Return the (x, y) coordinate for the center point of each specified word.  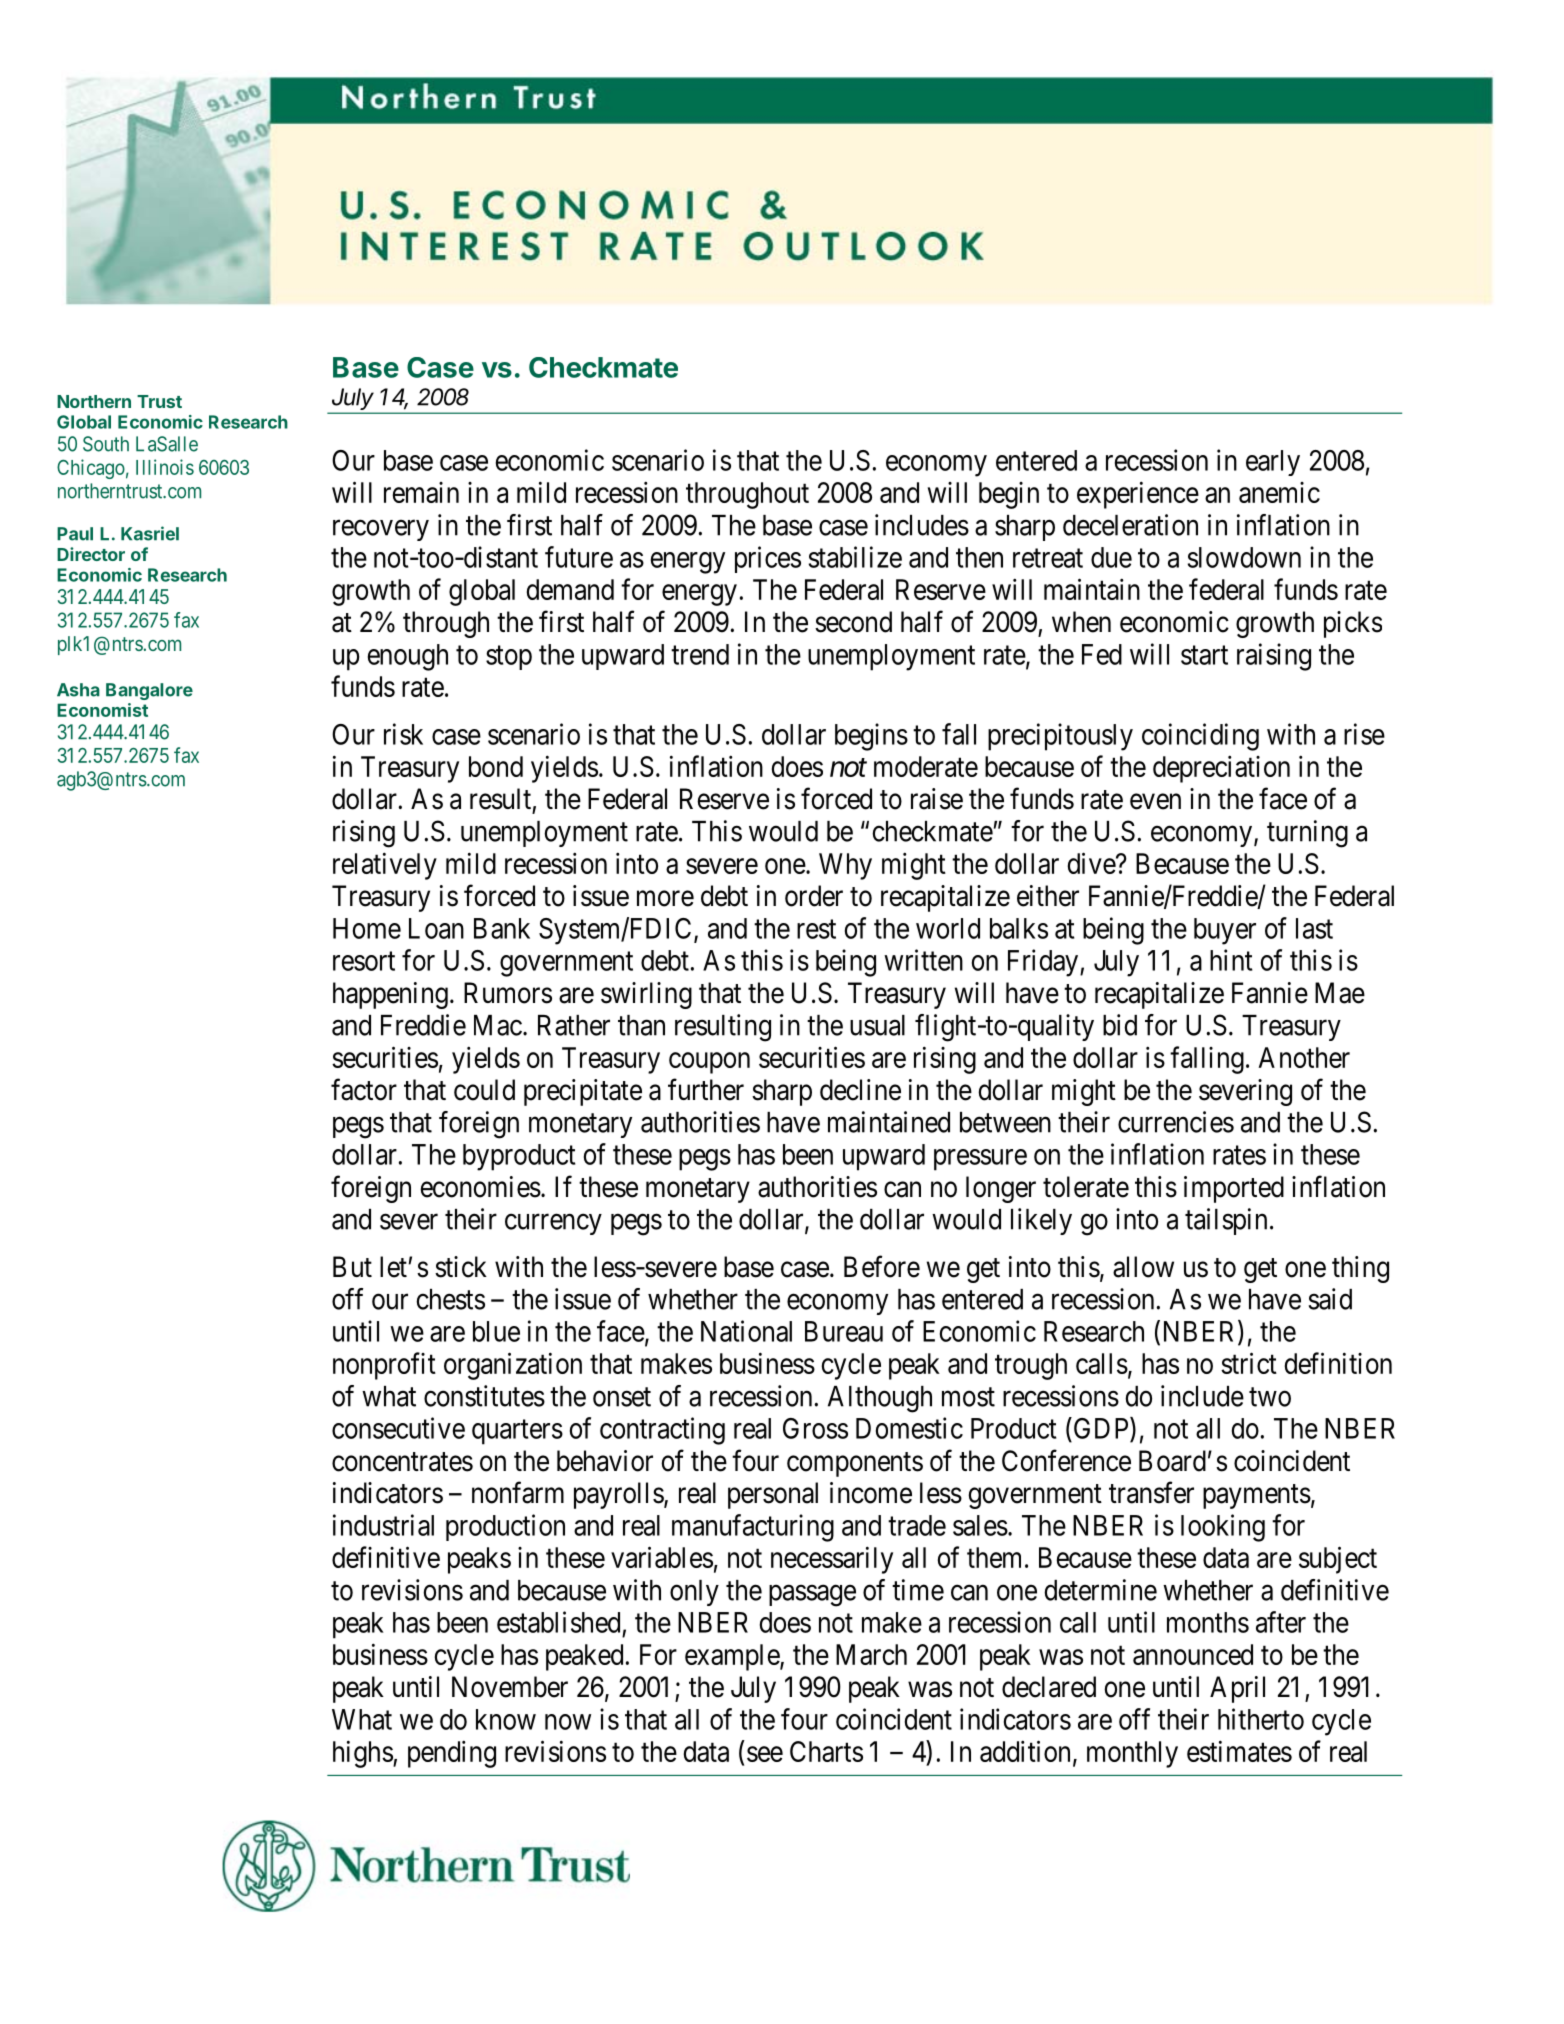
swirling (646, 995)
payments (1257, 1496)
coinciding (1200, 737)
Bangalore (149, 691)
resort (364, 961)
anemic (1279, 492)
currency (553, 1224)
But (352, 1266)
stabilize (855, 557)
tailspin (1226, 1221)
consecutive (398, 1428)
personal (773, 1495)
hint (1231, 960)
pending (452, 1754)
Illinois (165, 467)
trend (700, 654)
